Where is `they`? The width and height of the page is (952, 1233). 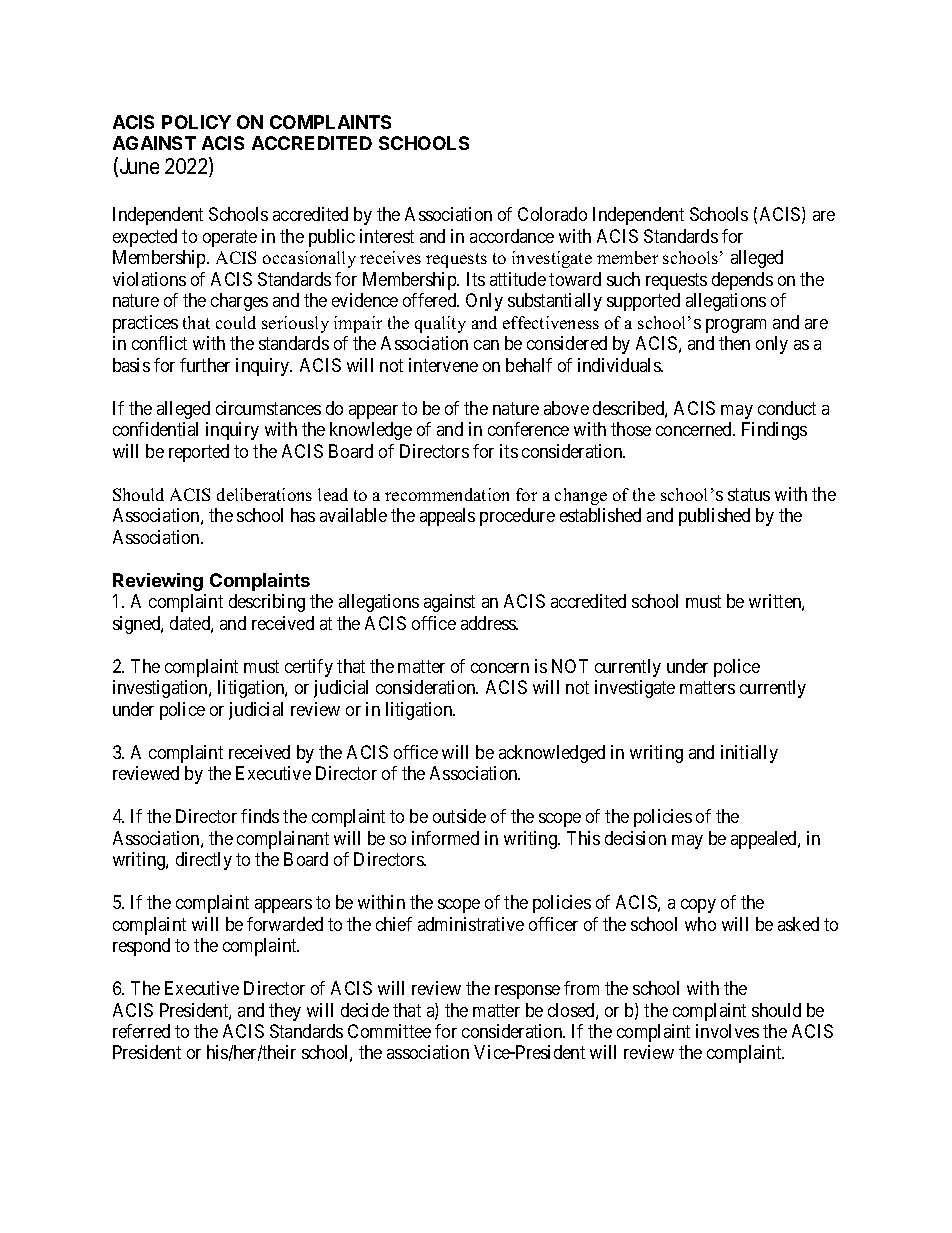
they is located at coordinates (285, 1012).
